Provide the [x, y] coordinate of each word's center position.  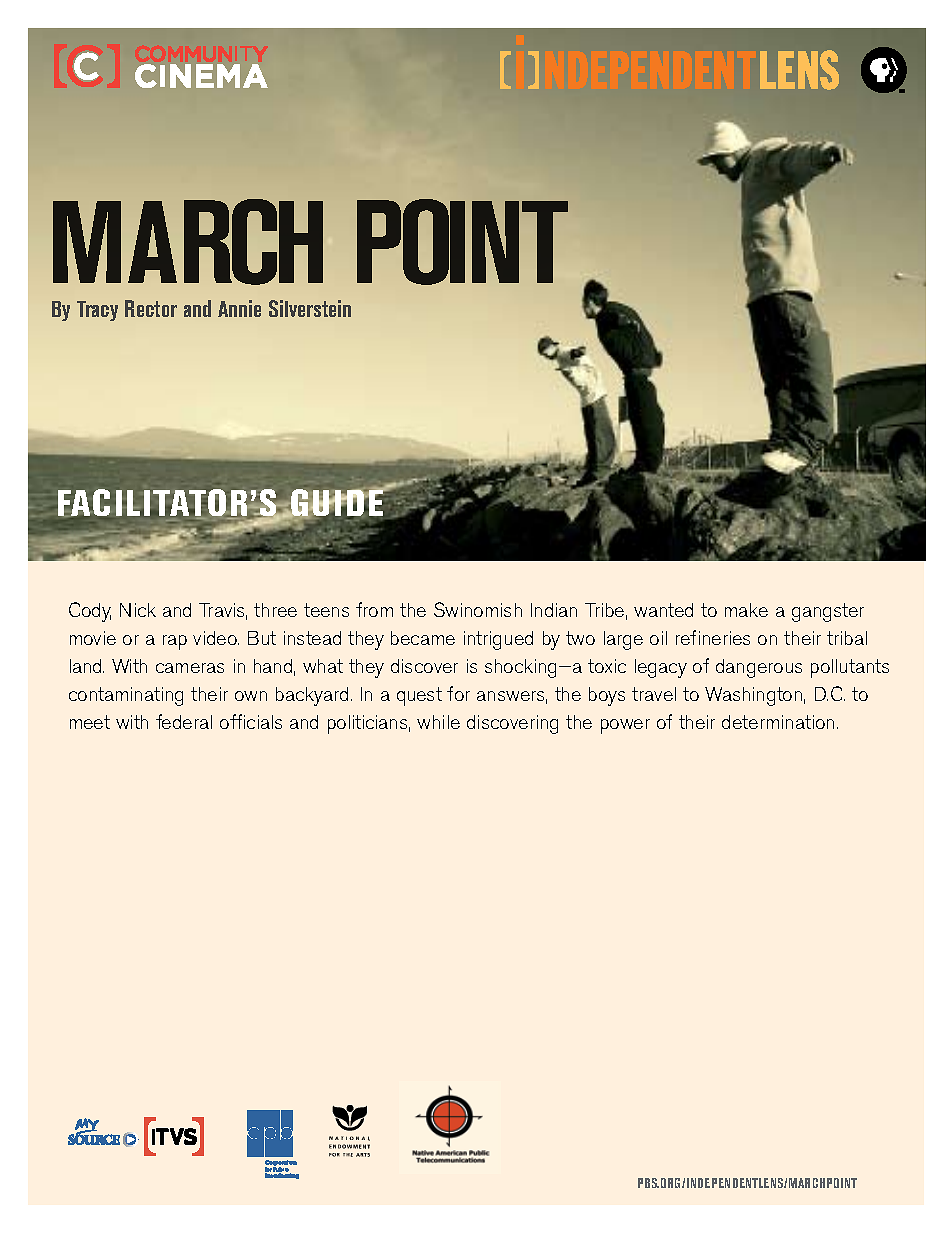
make [746, 610]
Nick [138, 610]
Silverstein [310, 308]
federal [184, 721]
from [374, 609]
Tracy [97, 311]
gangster [828, 612]
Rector [151, 308]
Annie [239, 308]
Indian [554, 610]
